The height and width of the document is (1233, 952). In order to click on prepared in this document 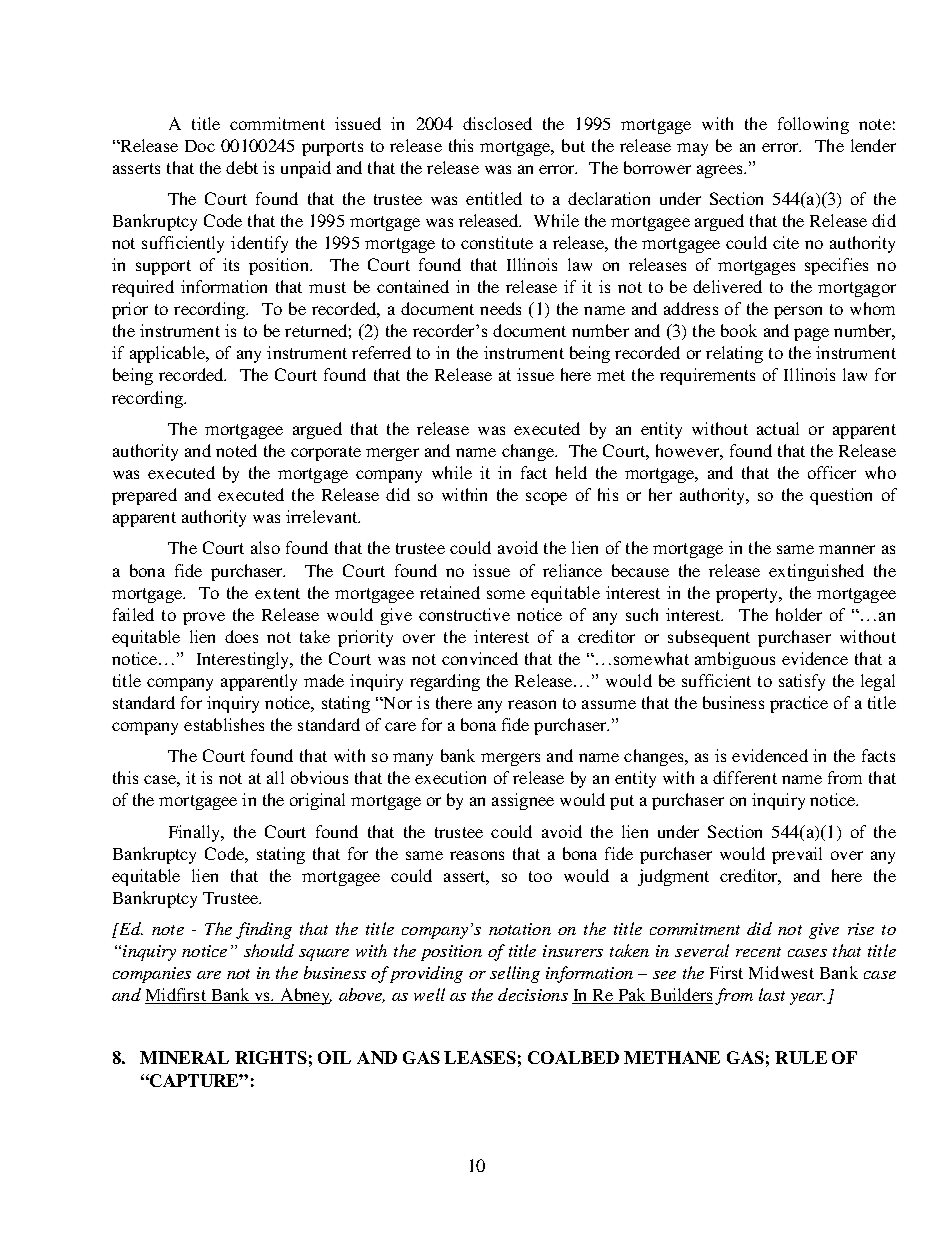, I will do `click(144, 496)`.
